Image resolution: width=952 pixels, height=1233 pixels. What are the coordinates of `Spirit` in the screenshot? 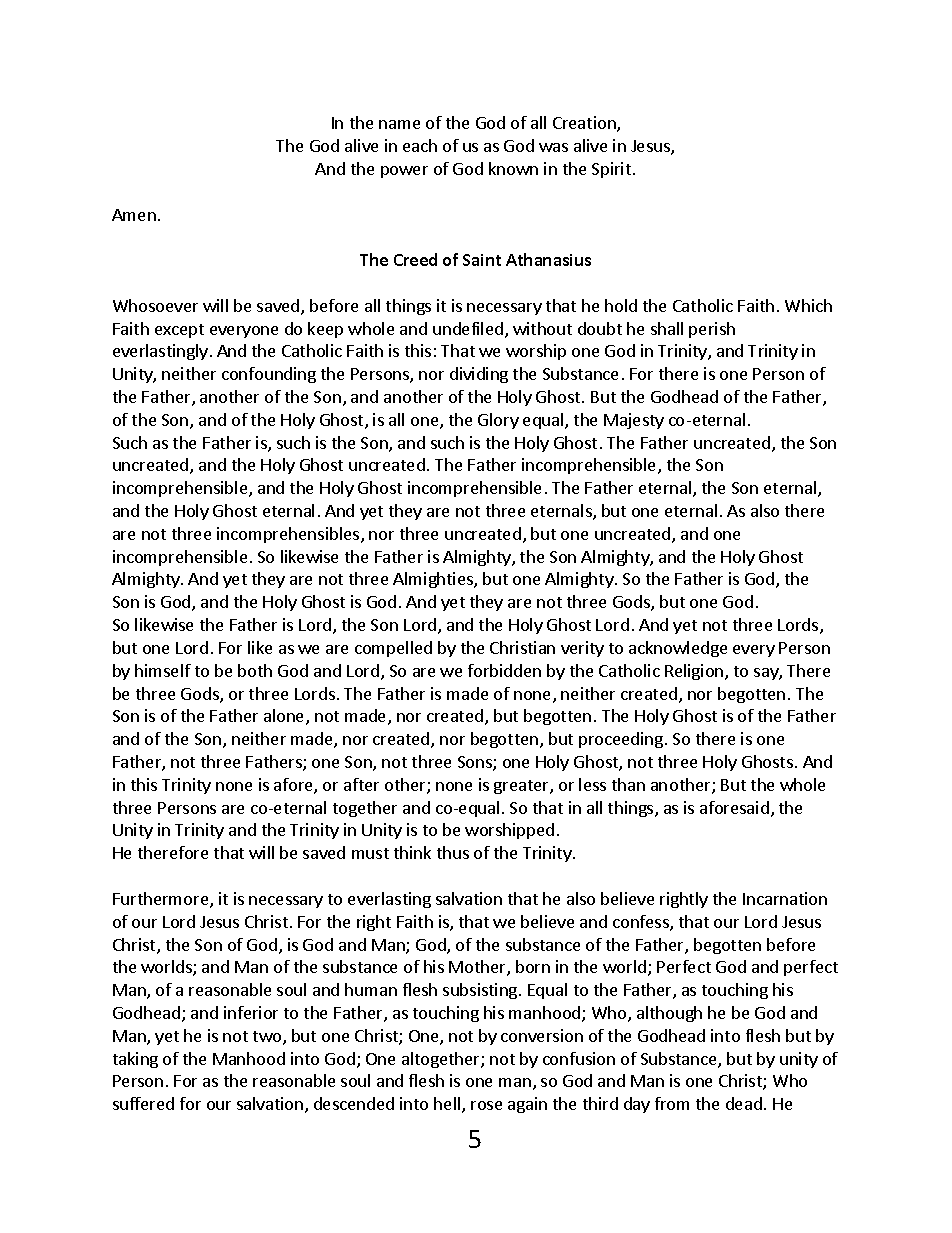 It's located at (611, 170).
